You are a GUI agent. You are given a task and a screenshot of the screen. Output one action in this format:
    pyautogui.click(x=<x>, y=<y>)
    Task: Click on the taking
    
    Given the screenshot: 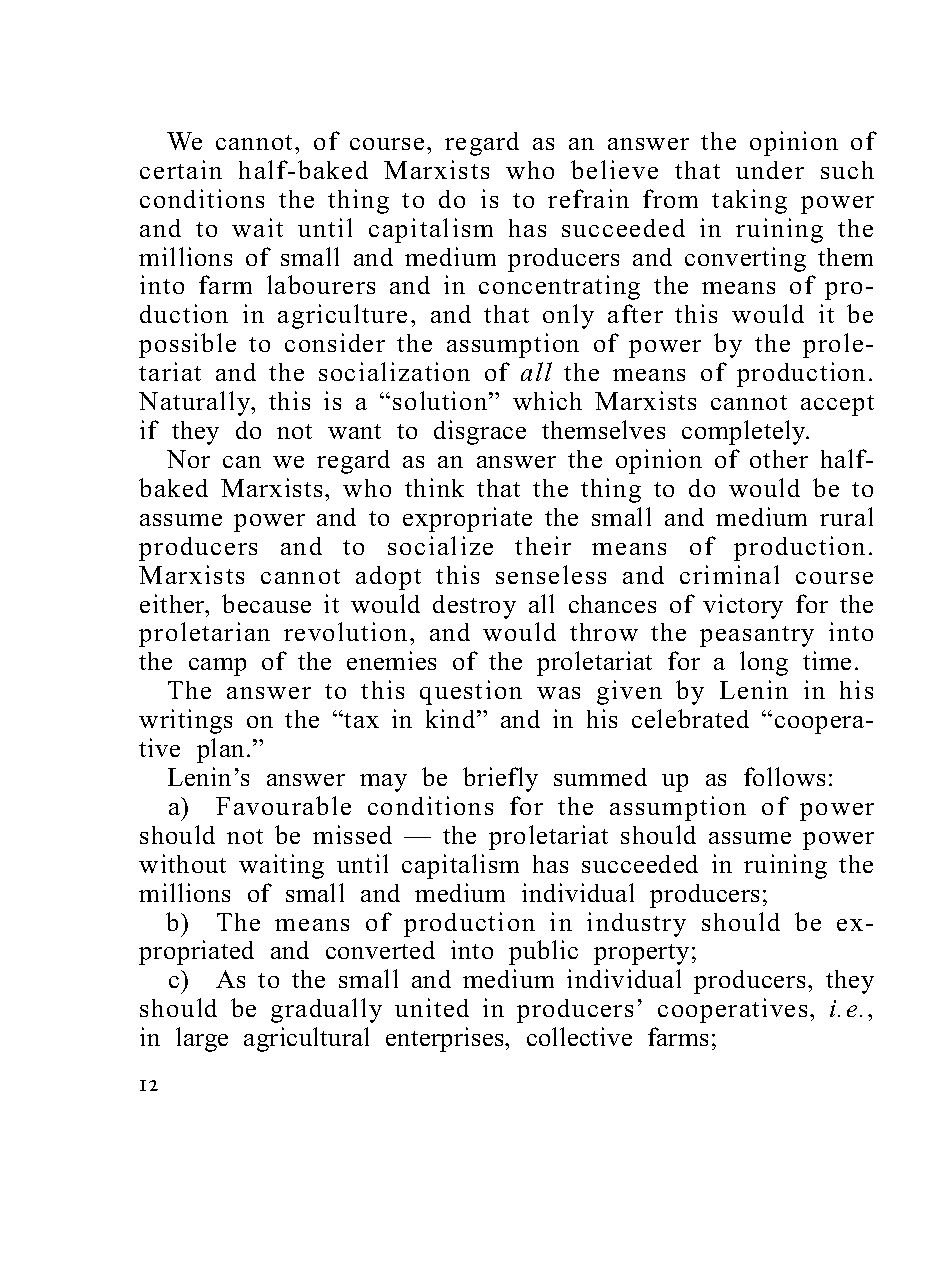 What is the action you would take?
    pyautogui.click(x=749, y=201)
